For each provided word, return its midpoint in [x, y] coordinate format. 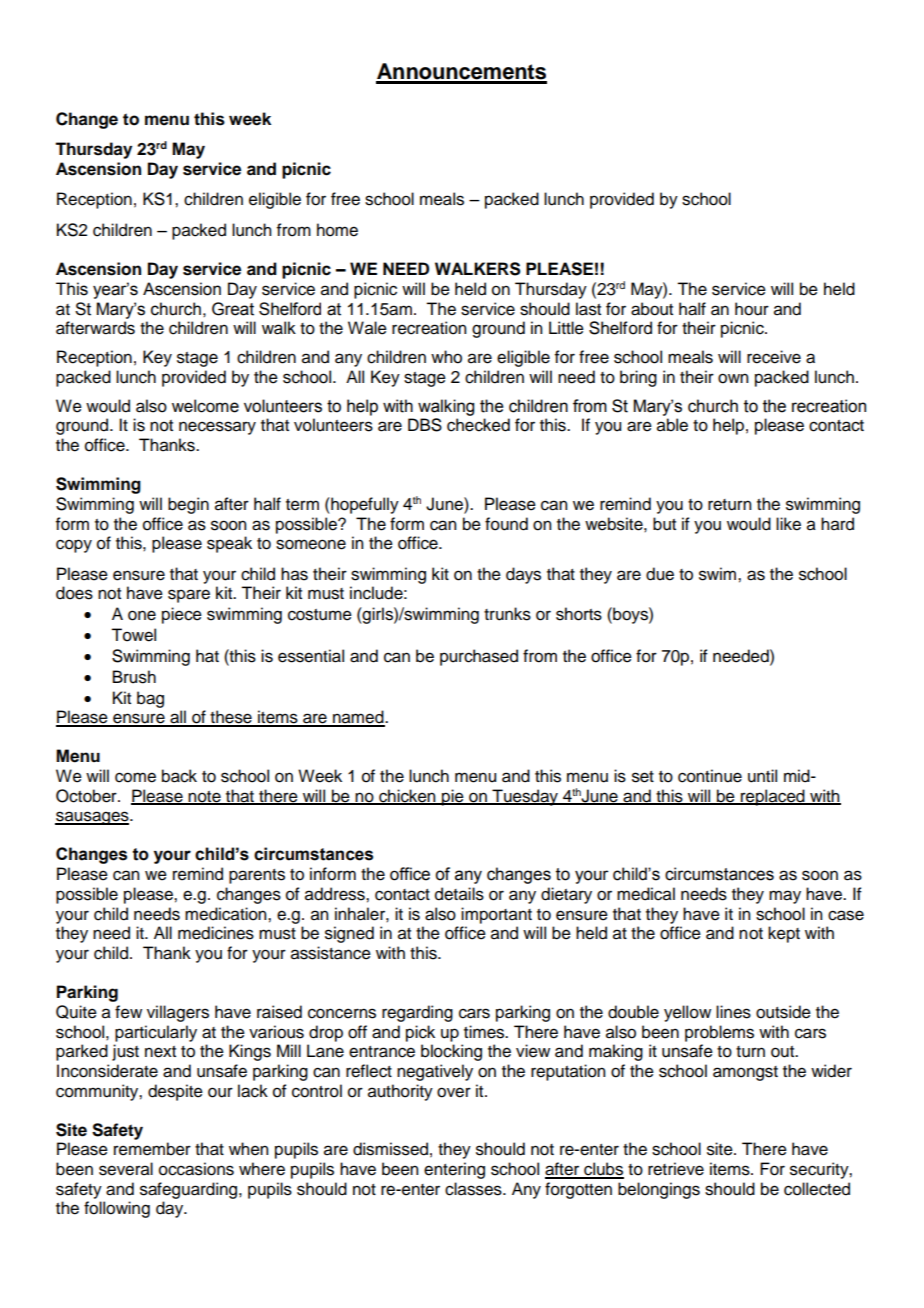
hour [752, 309]
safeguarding [190, 1190]
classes [474, 1189]
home [337, 230]
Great [233, 309]
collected [817, 1189]
